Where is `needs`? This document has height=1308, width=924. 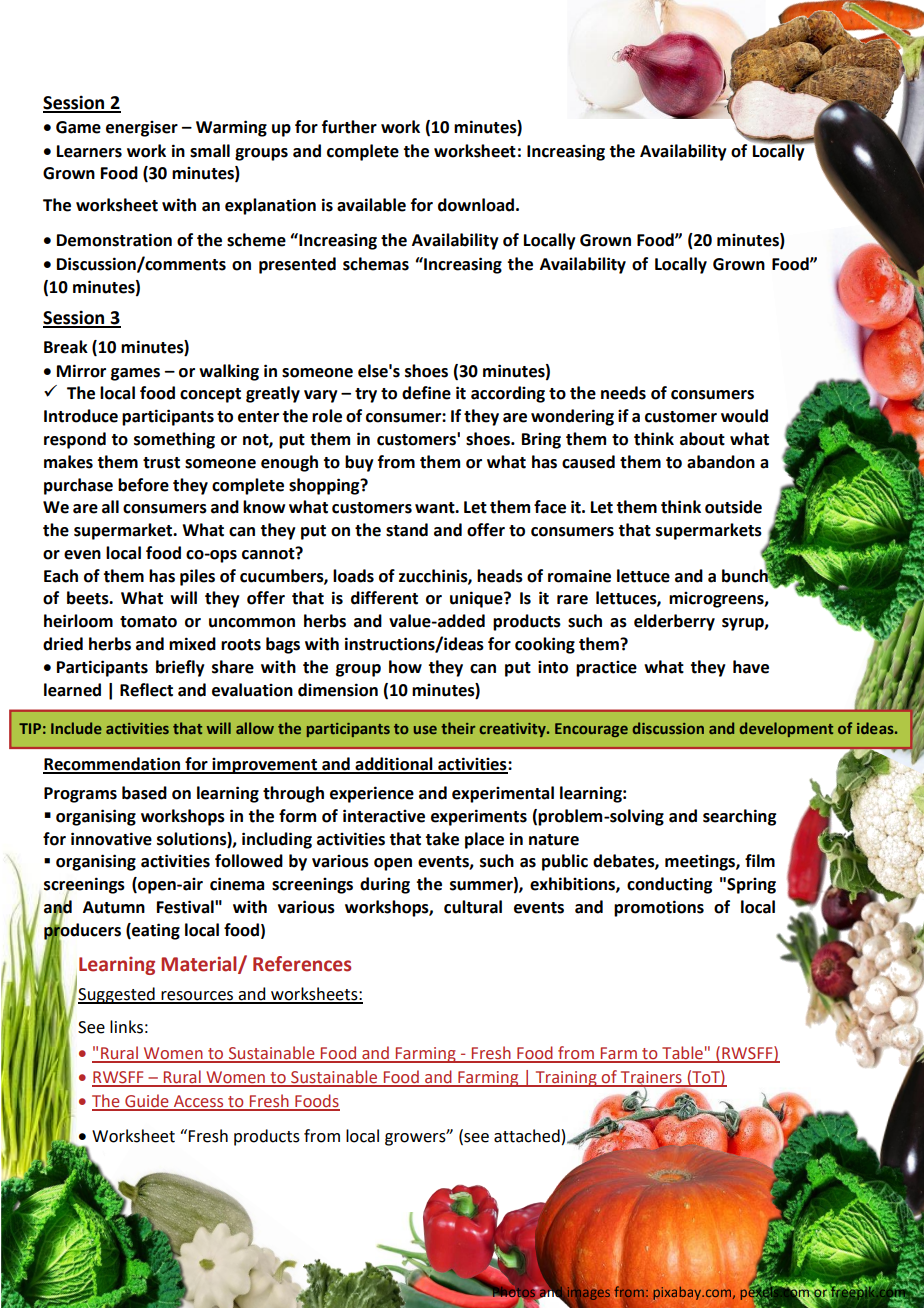 needs is located at coordinates (623, 393).
